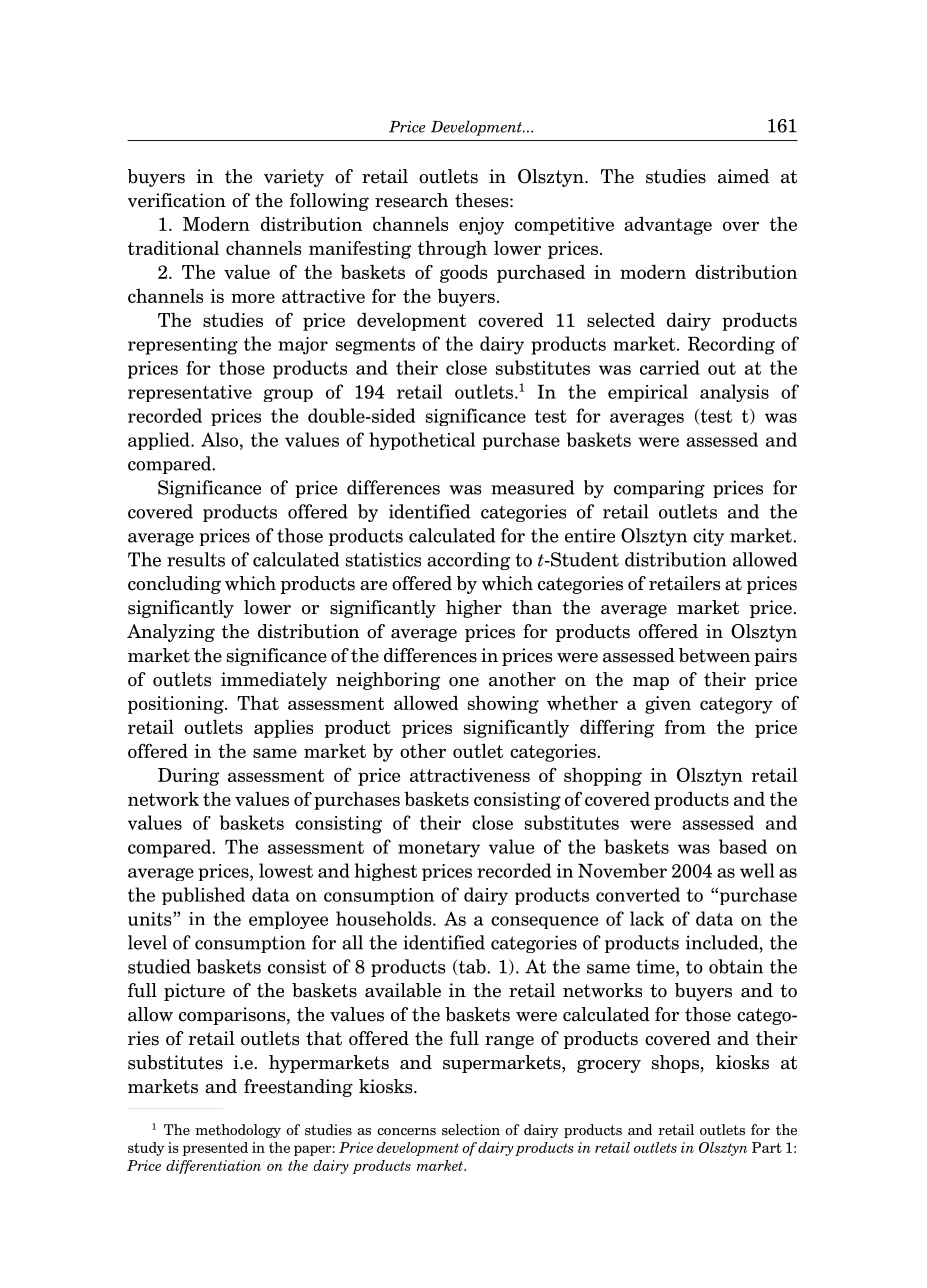  Describe the element at coordinates (483, 200) in the image. I see `theses` at that location.
